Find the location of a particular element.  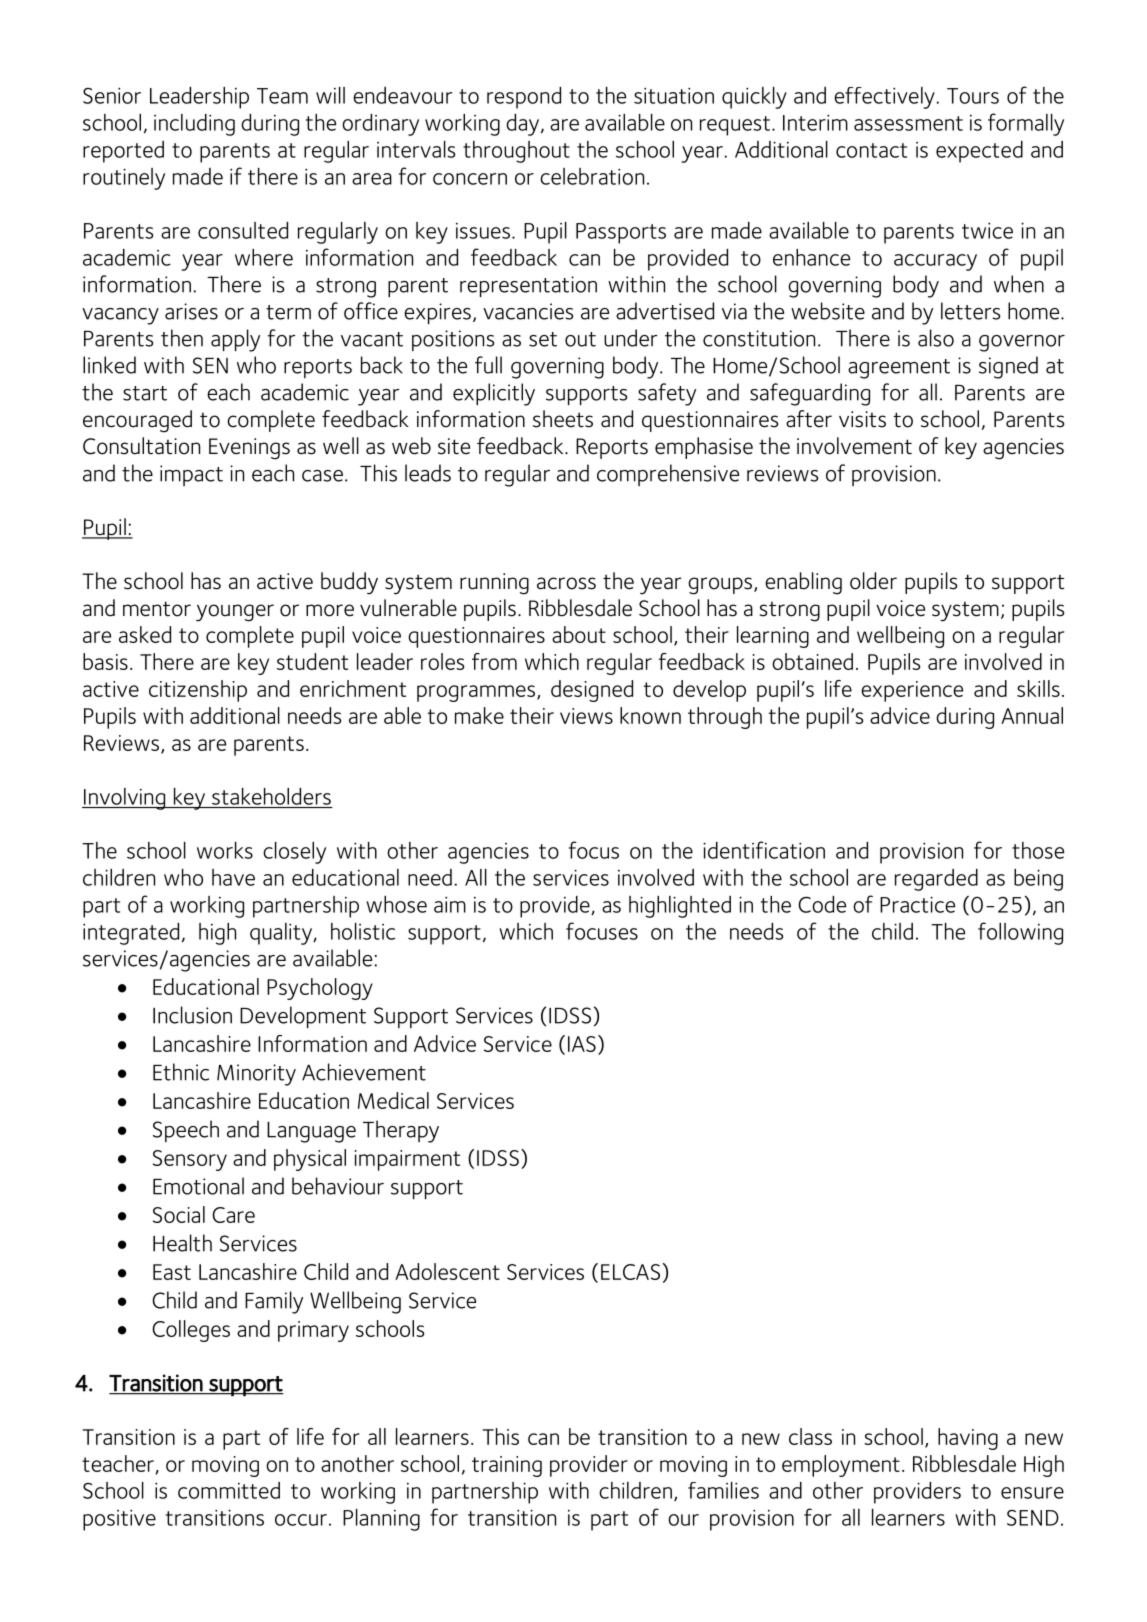

celebration is located at coordinates (592, 176).
